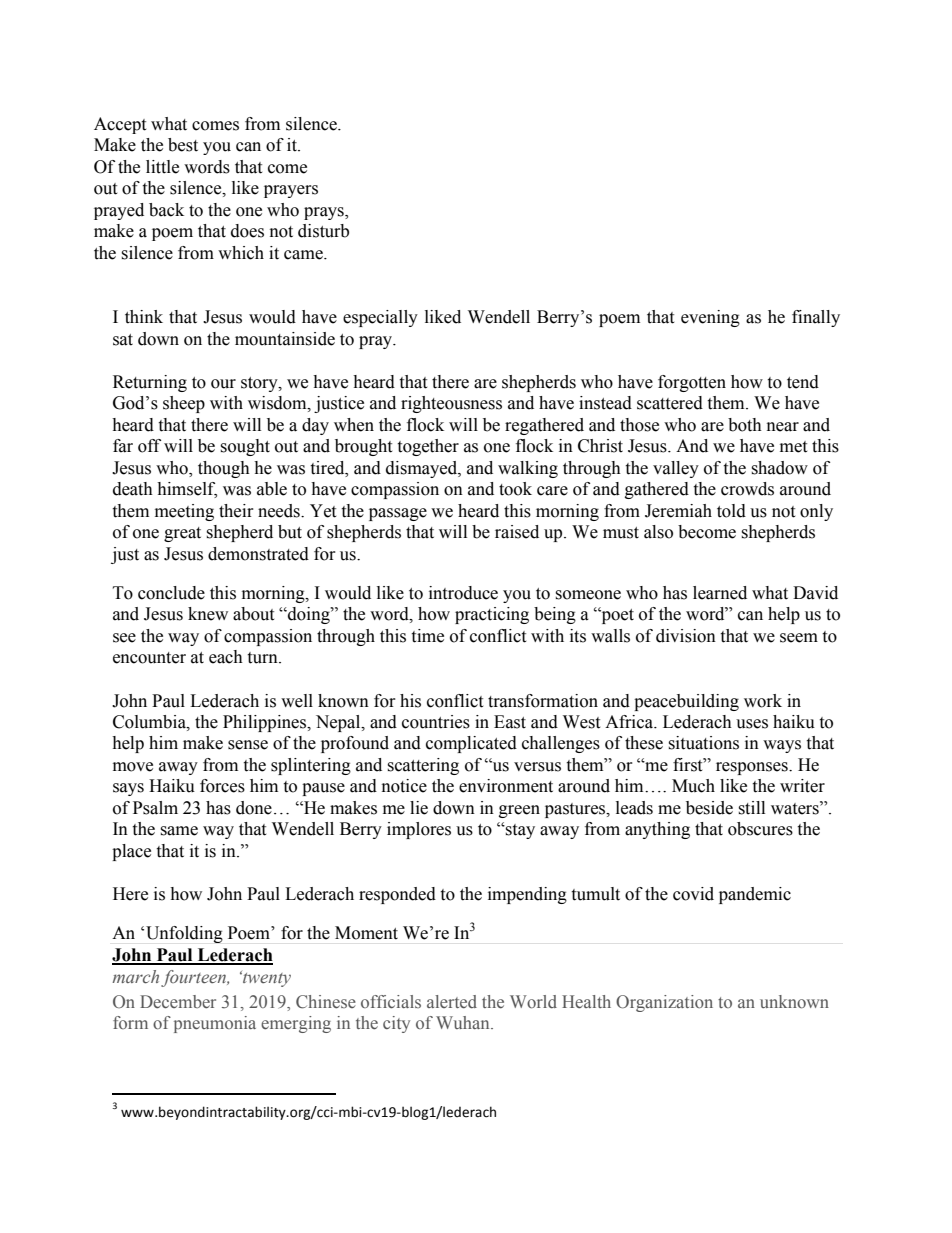 This screenshot has width=952, height=1233. Describe the element at coordinates (506, 786) in the screenshot. I see `environment` at that location.
